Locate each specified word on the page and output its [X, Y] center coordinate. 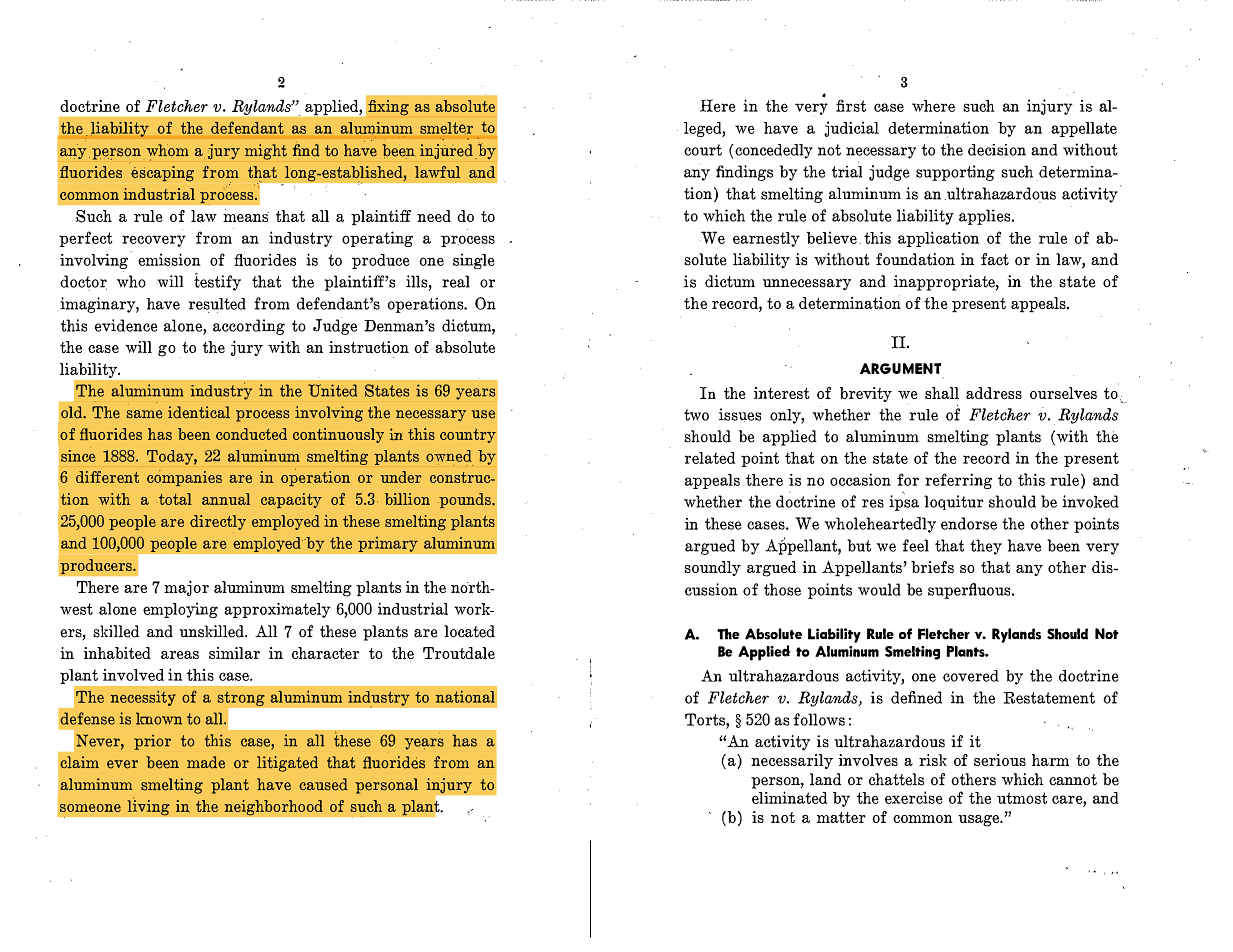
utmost [1022, 798]
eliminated [789, 797]
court [703, 150]
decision [997, 150]
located [469, 631]
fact [995, 259]
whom [168, 150]
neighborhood [273, 807]
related [710, 458]
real [456, 281]
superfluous [970, 591]
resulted [217, 304]
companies [184, 478]
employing [180, 610]
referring [958, 481]
